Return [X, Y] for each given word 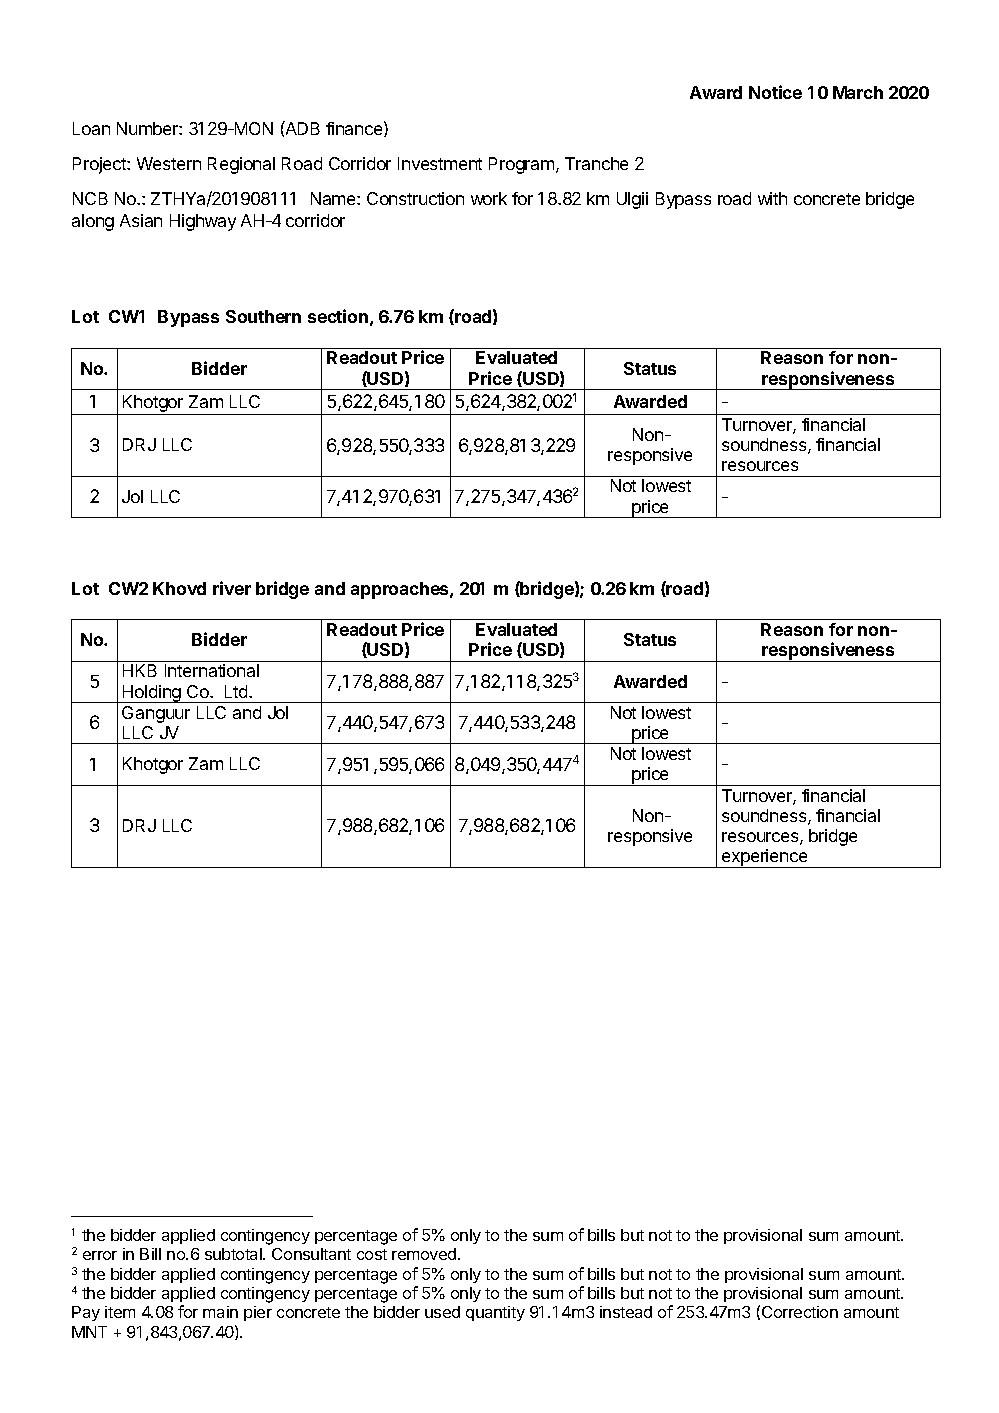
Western [169, 163]
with [772, 198]
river [232, 588]
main [220, 1312]
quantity [495, 1313]
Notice [775, 92]
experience [765, 858]
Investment [440, 163]
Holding [152, 694]
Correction [800, 1312]
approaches [401, 590]
